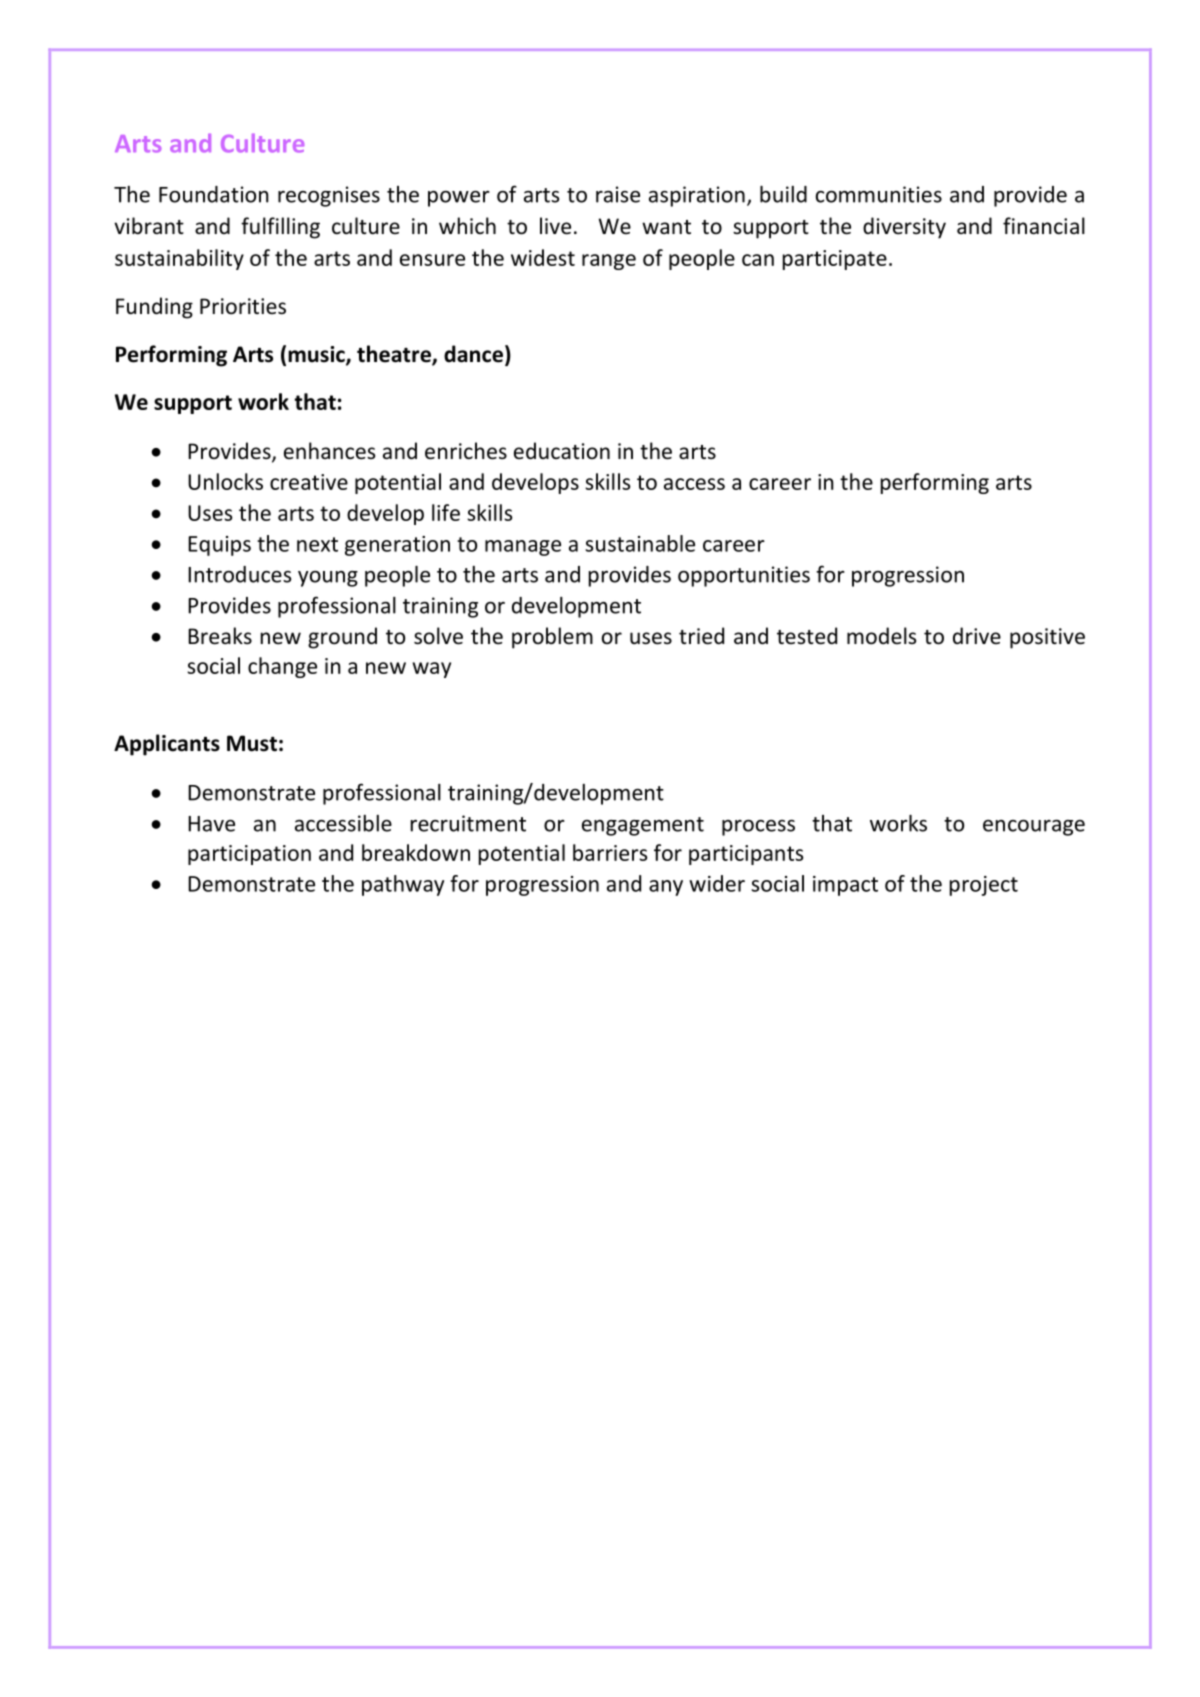 The height and width of the screenshot is (1697, 1200). What do you see at coordinates (904, 228) in the screenshot?
I see `diversity` at bounding box center [904, 228].
